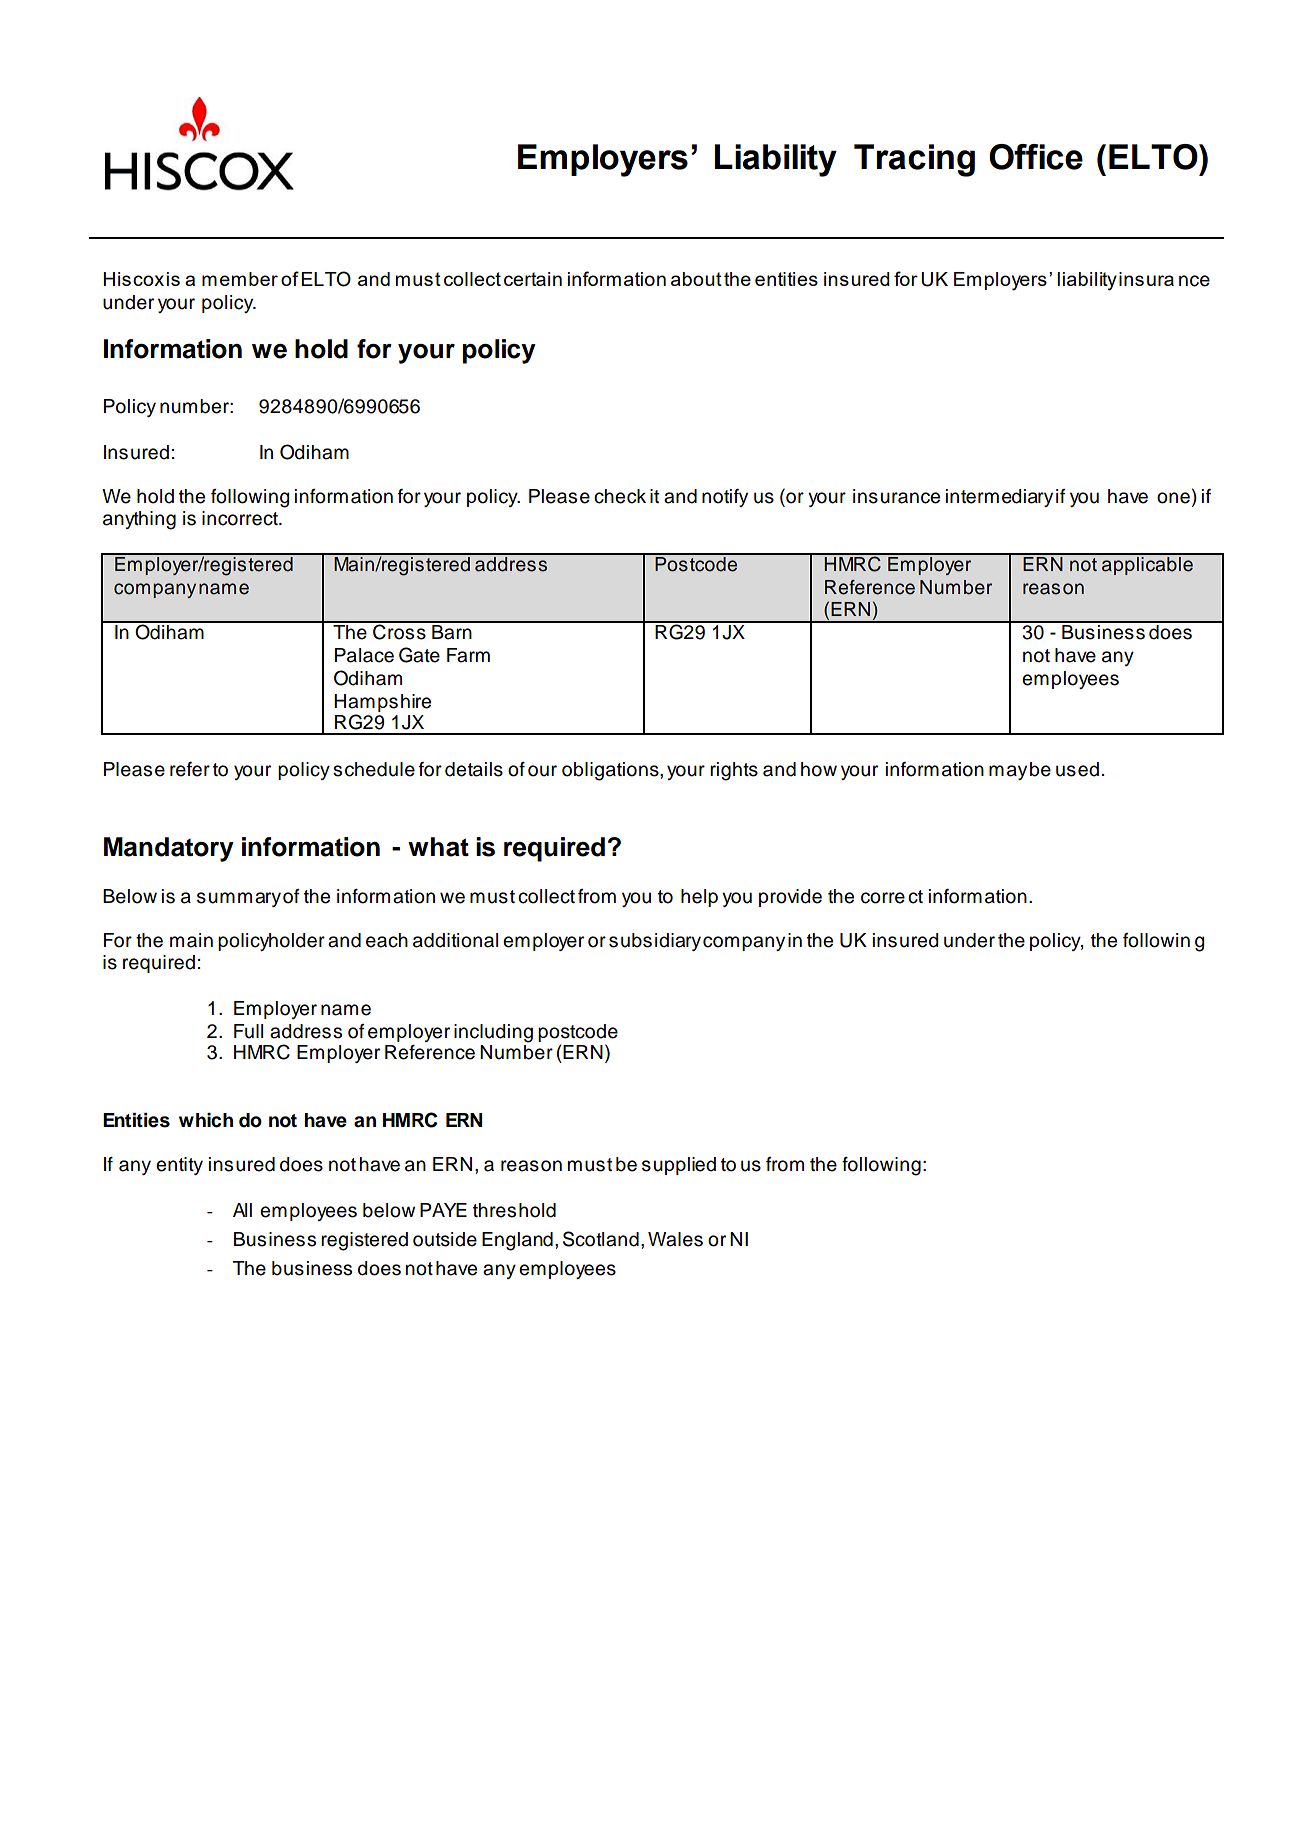  I want to click on used, so click(1077, 769).
